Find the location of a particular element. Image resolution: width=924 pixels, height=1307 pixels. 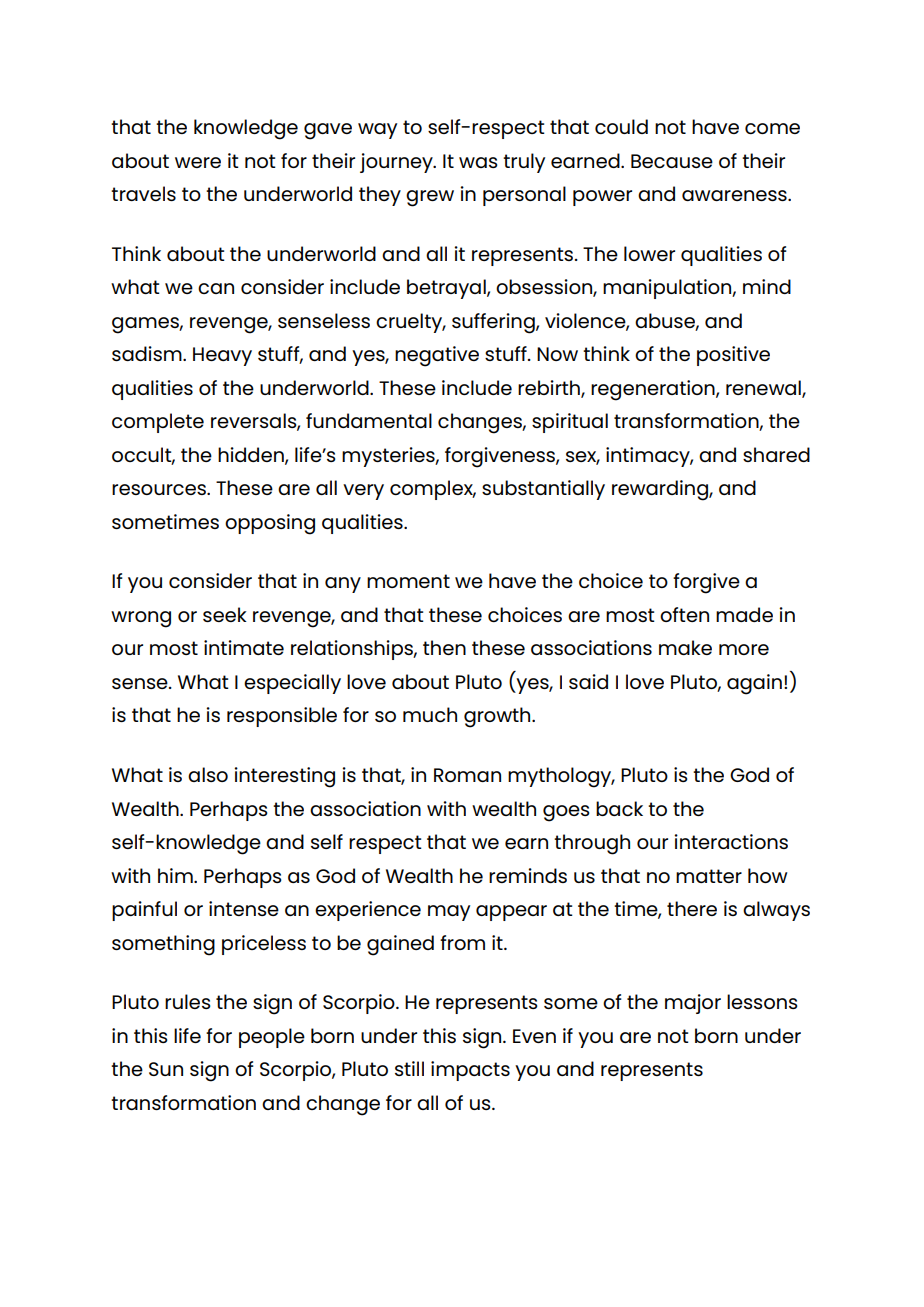

people is located at coordinates (272, 1038).
